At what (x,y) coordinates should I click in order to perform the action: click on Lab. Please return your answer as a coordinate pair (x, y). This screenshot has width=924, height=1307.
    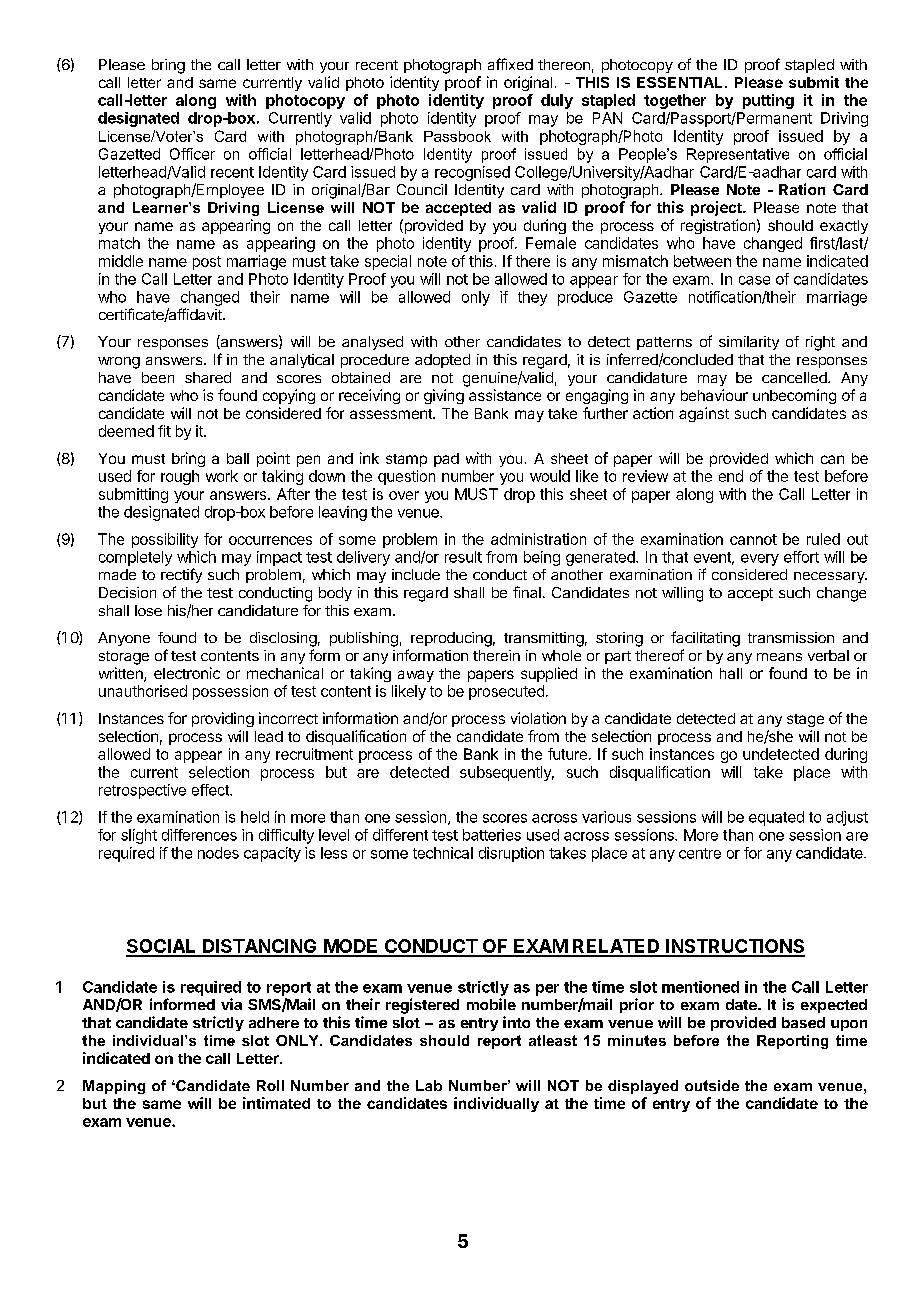
    Looking at the image, I should click on (429, 1085).
